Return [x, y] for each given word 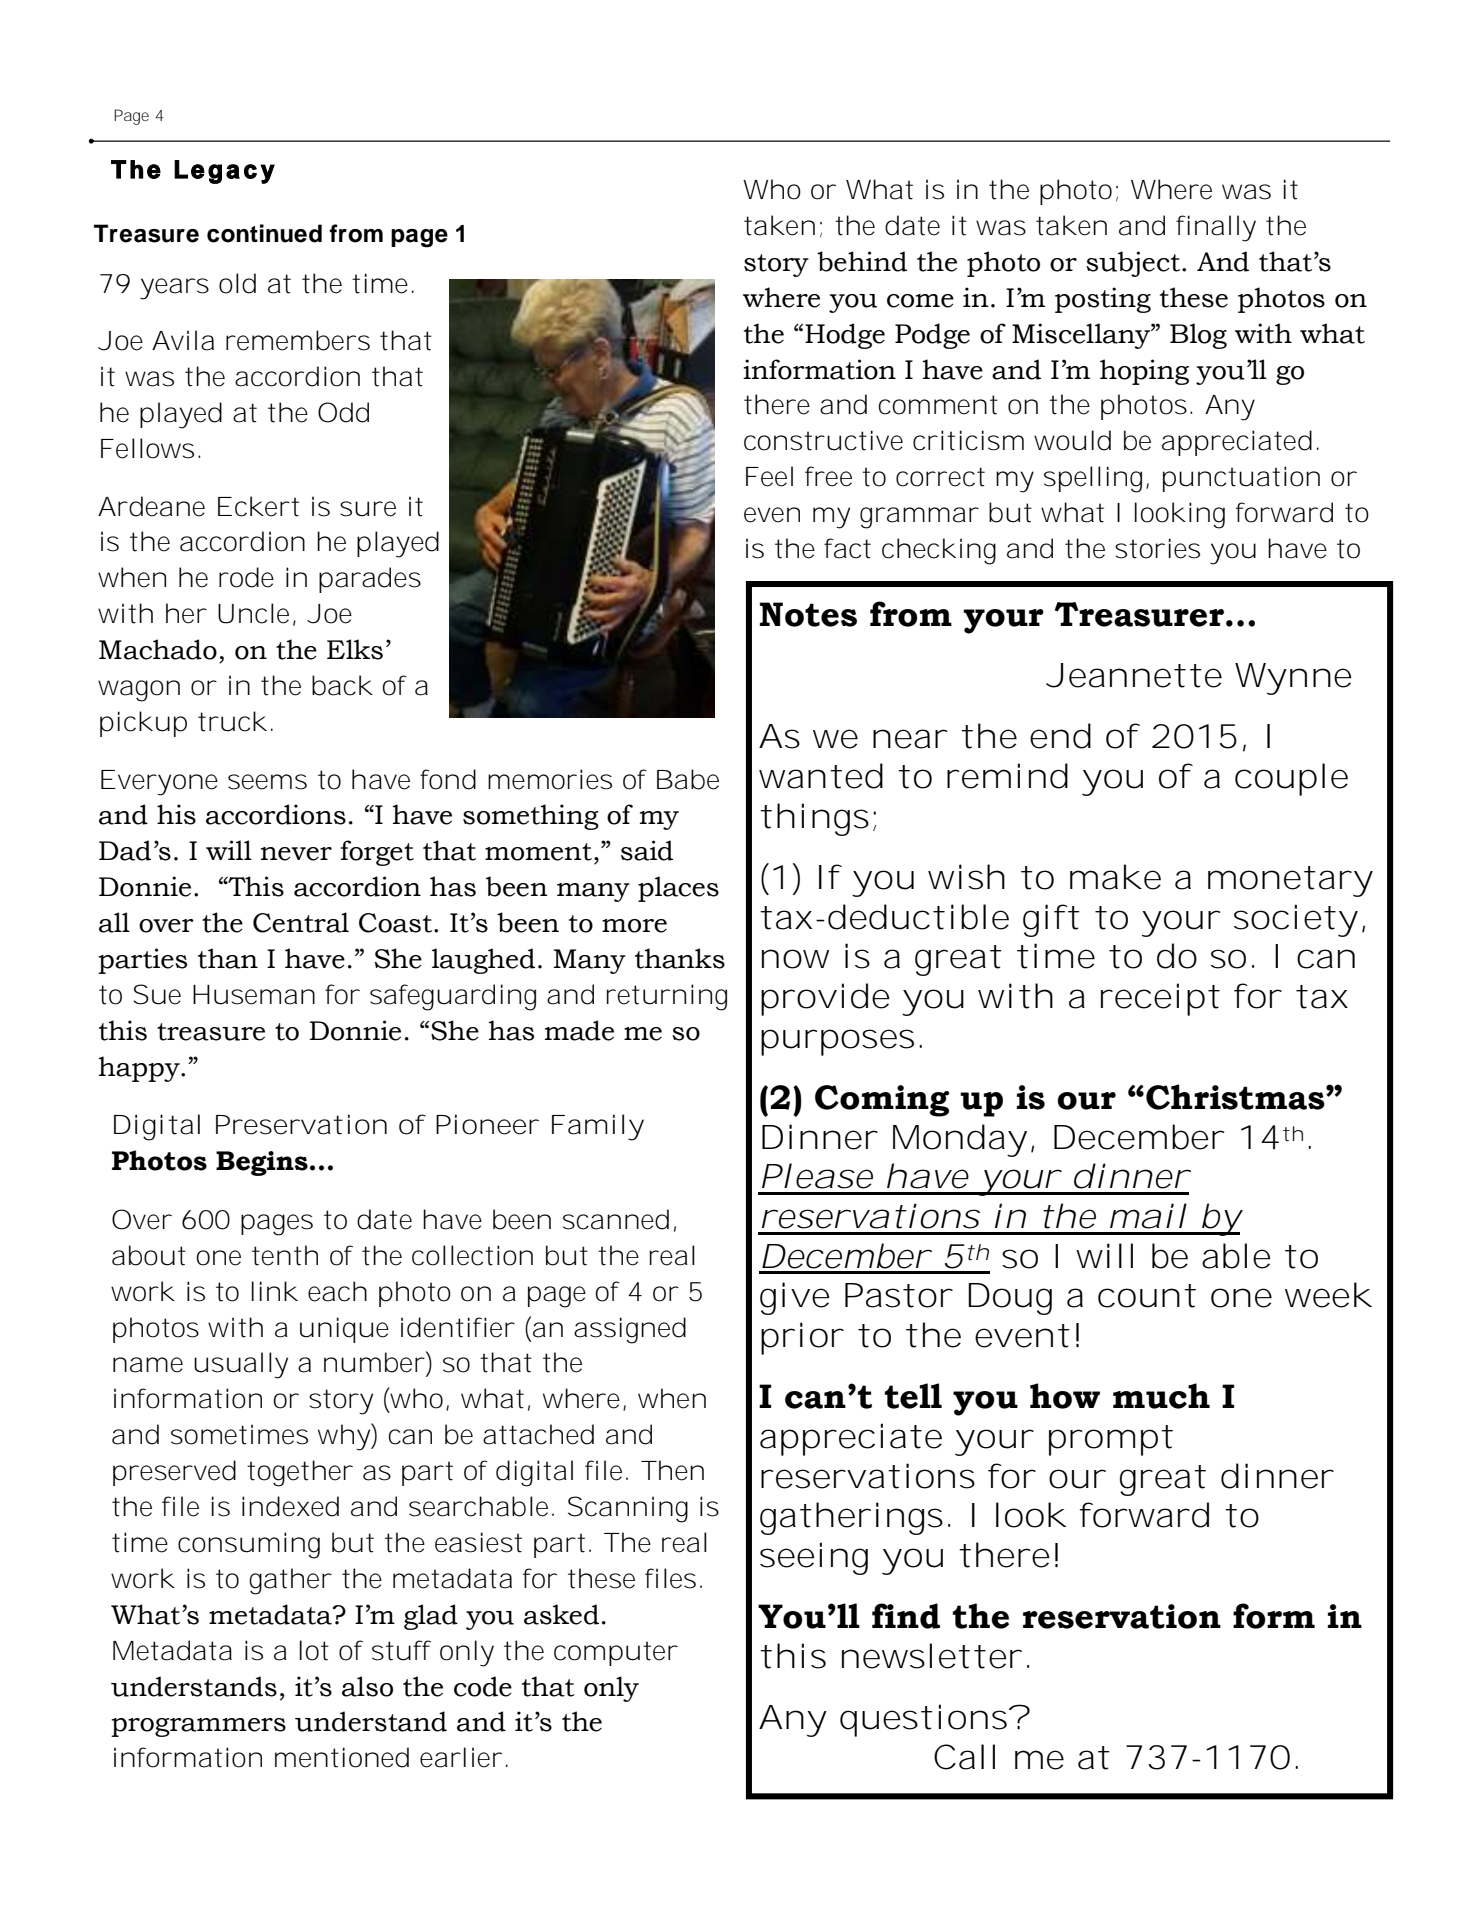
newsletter [931, 1656]
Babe [688, 779]
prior [802, 1338]
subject [1133, 264]
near [909, 739]
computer [616, 1653]
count [1147, 1296]
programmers [198, 1727]
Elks [355, 649]
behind [862, 261]
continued [264, 233]
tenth [284, 1255]
